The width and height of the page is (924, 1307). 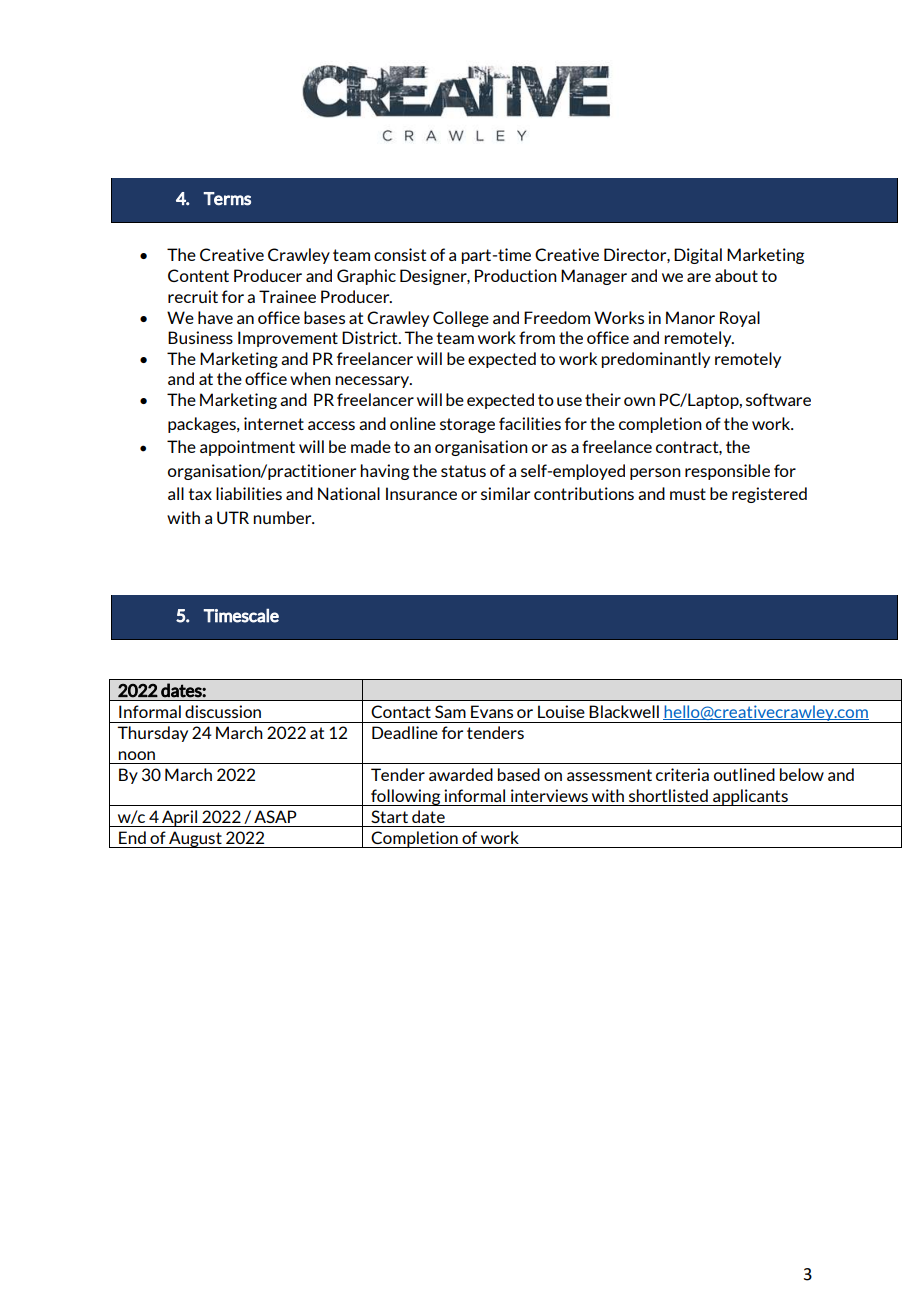 What do you see at coordinates (223, 711) in the page?
I see `discussion` at bounding box center [223, 711].
